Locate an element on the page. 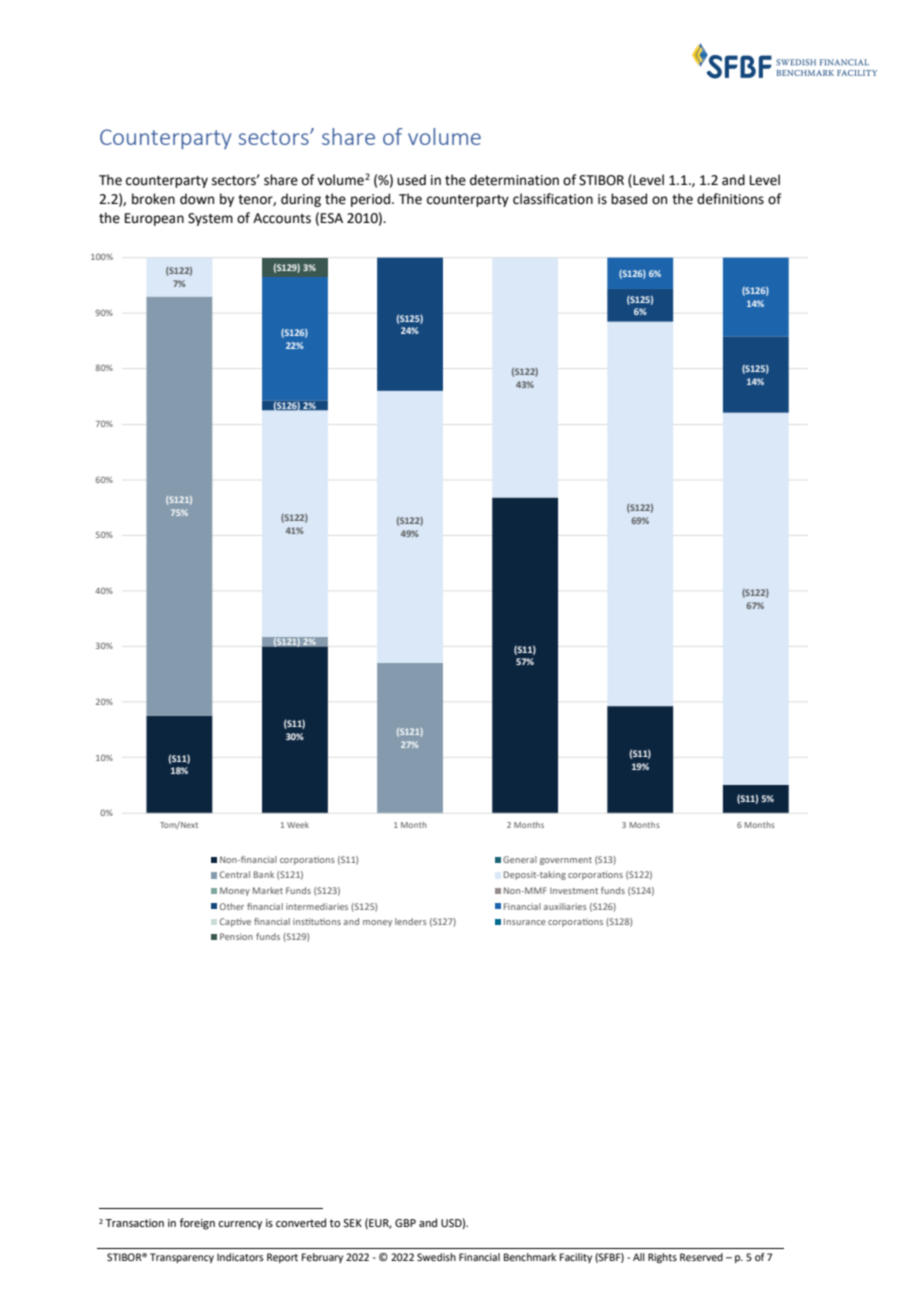  government is located at coordinates (566, 861).
